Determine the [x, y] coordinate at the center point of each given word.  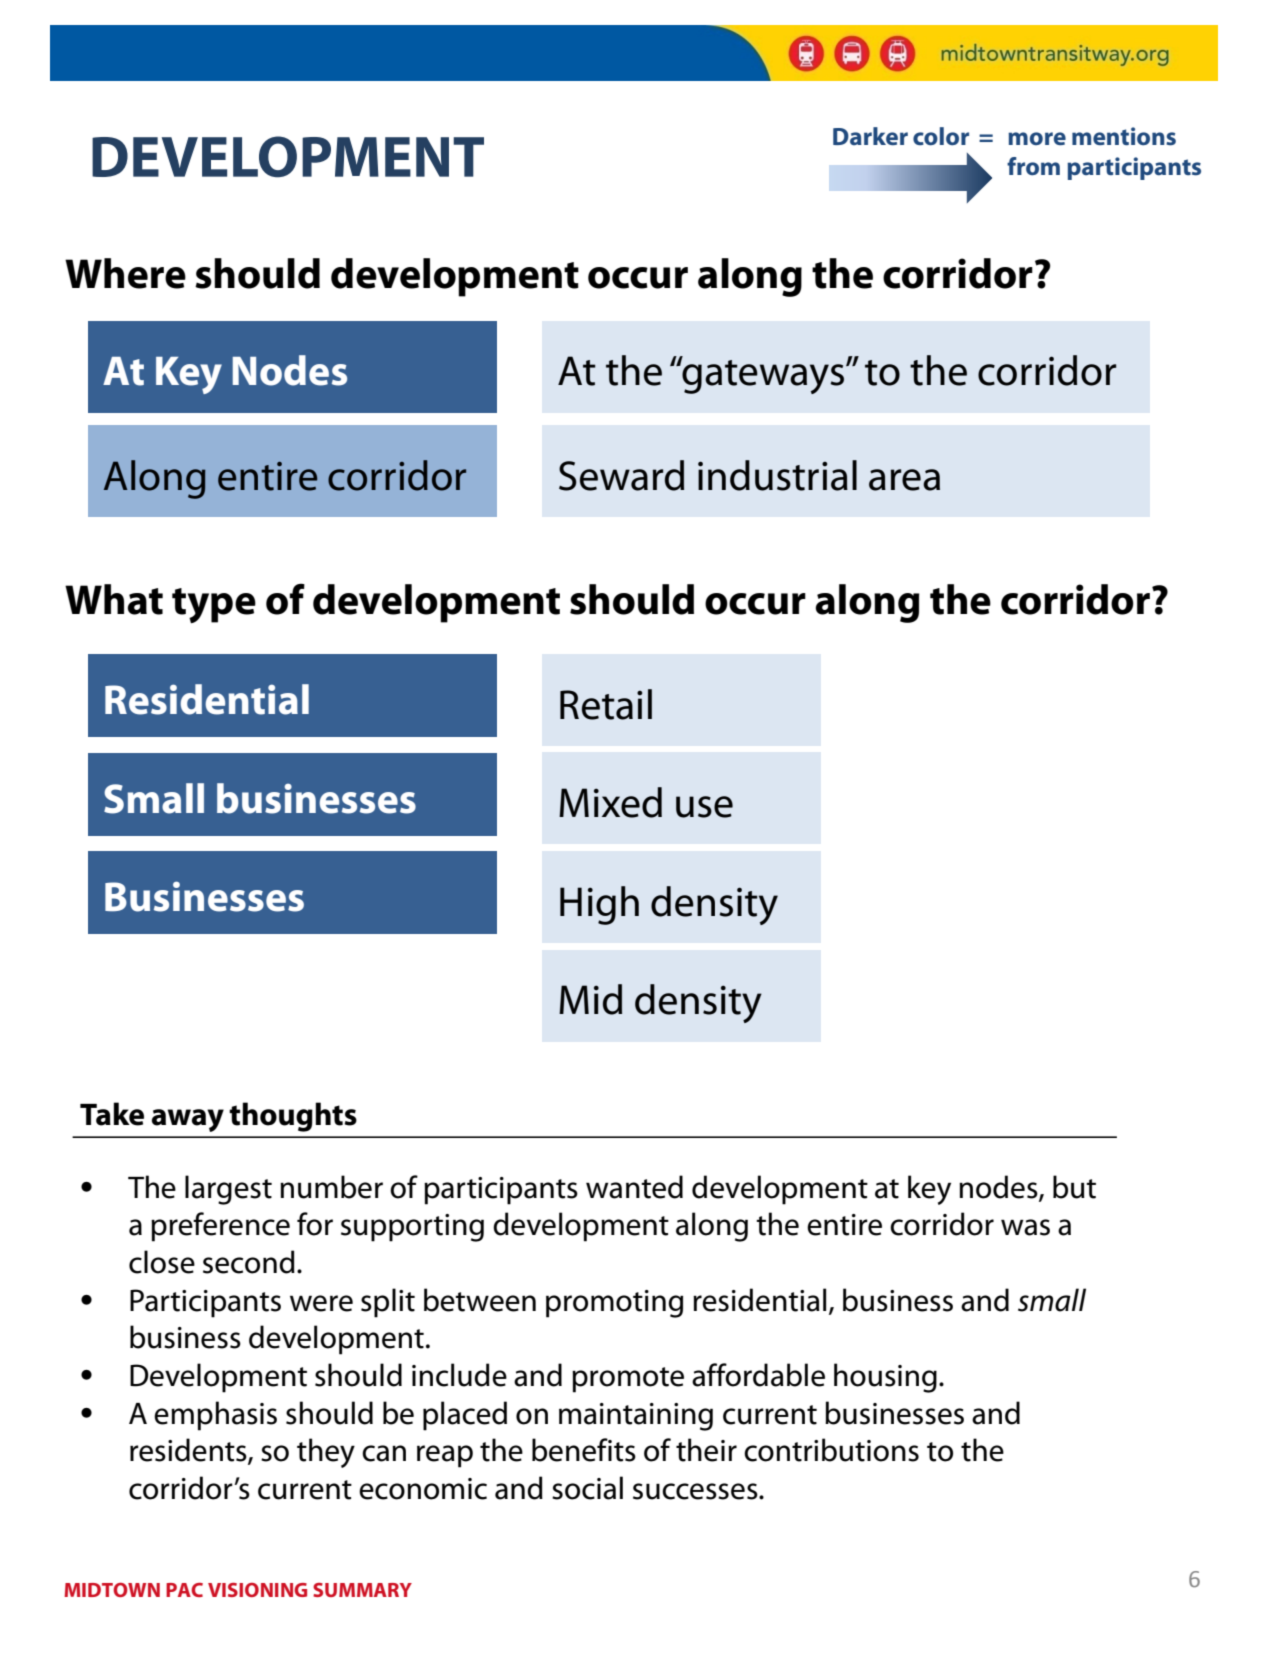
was [1025, 1227]
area [904, 480]
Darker [870, 136]
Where [125, 273]
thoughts [293, 1117]
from [1033, 166]
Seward [621, 475]
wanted [634, 1187]
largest [228, 1190]
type [214, 605]
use [704, 807]
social [587, 1488]
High [599, 905]
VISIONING [257, 1590]
